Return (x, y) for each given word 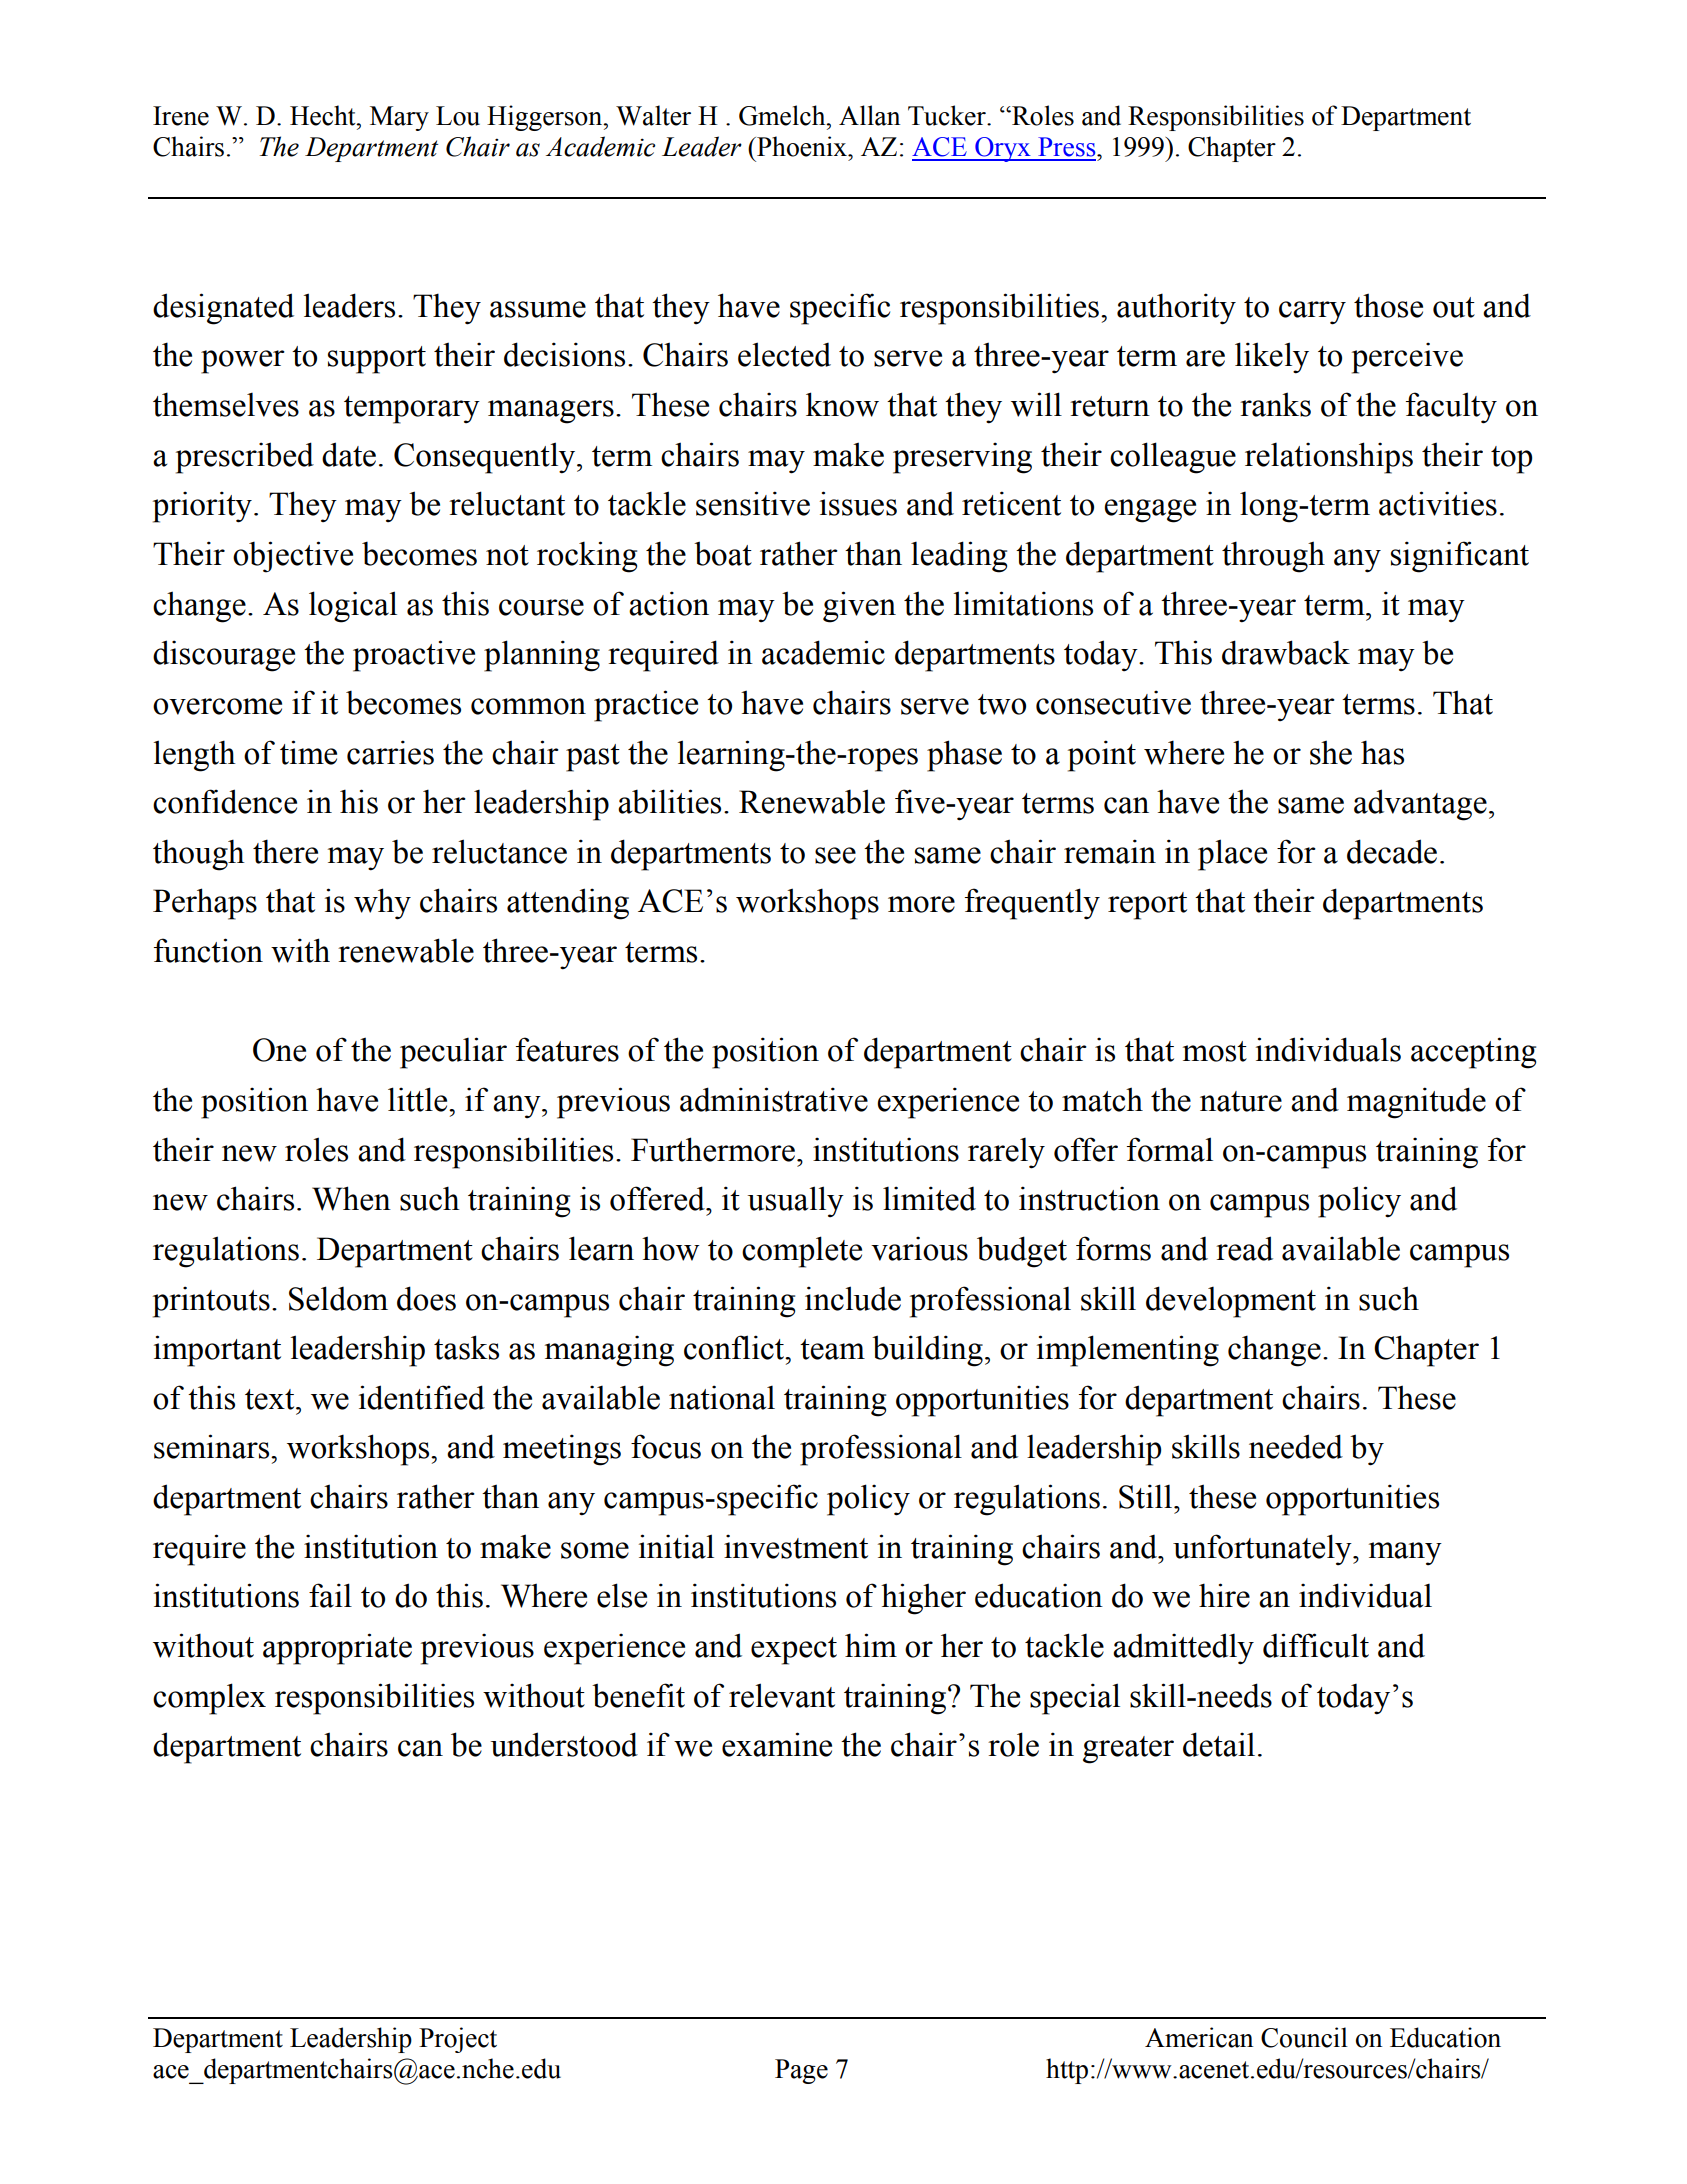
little (419, 1099)
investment (796, 1546)
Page (801, 2071)
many (1405, 1553)
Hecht (324, 115)
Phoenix (802, 146)
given (859, 607)
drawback (1286, 652)
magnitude (1416, 1103)
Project (458, 2040)
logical (353, 607)
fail (330, 1595)
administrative (774, 1099)
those (1388, 305)
